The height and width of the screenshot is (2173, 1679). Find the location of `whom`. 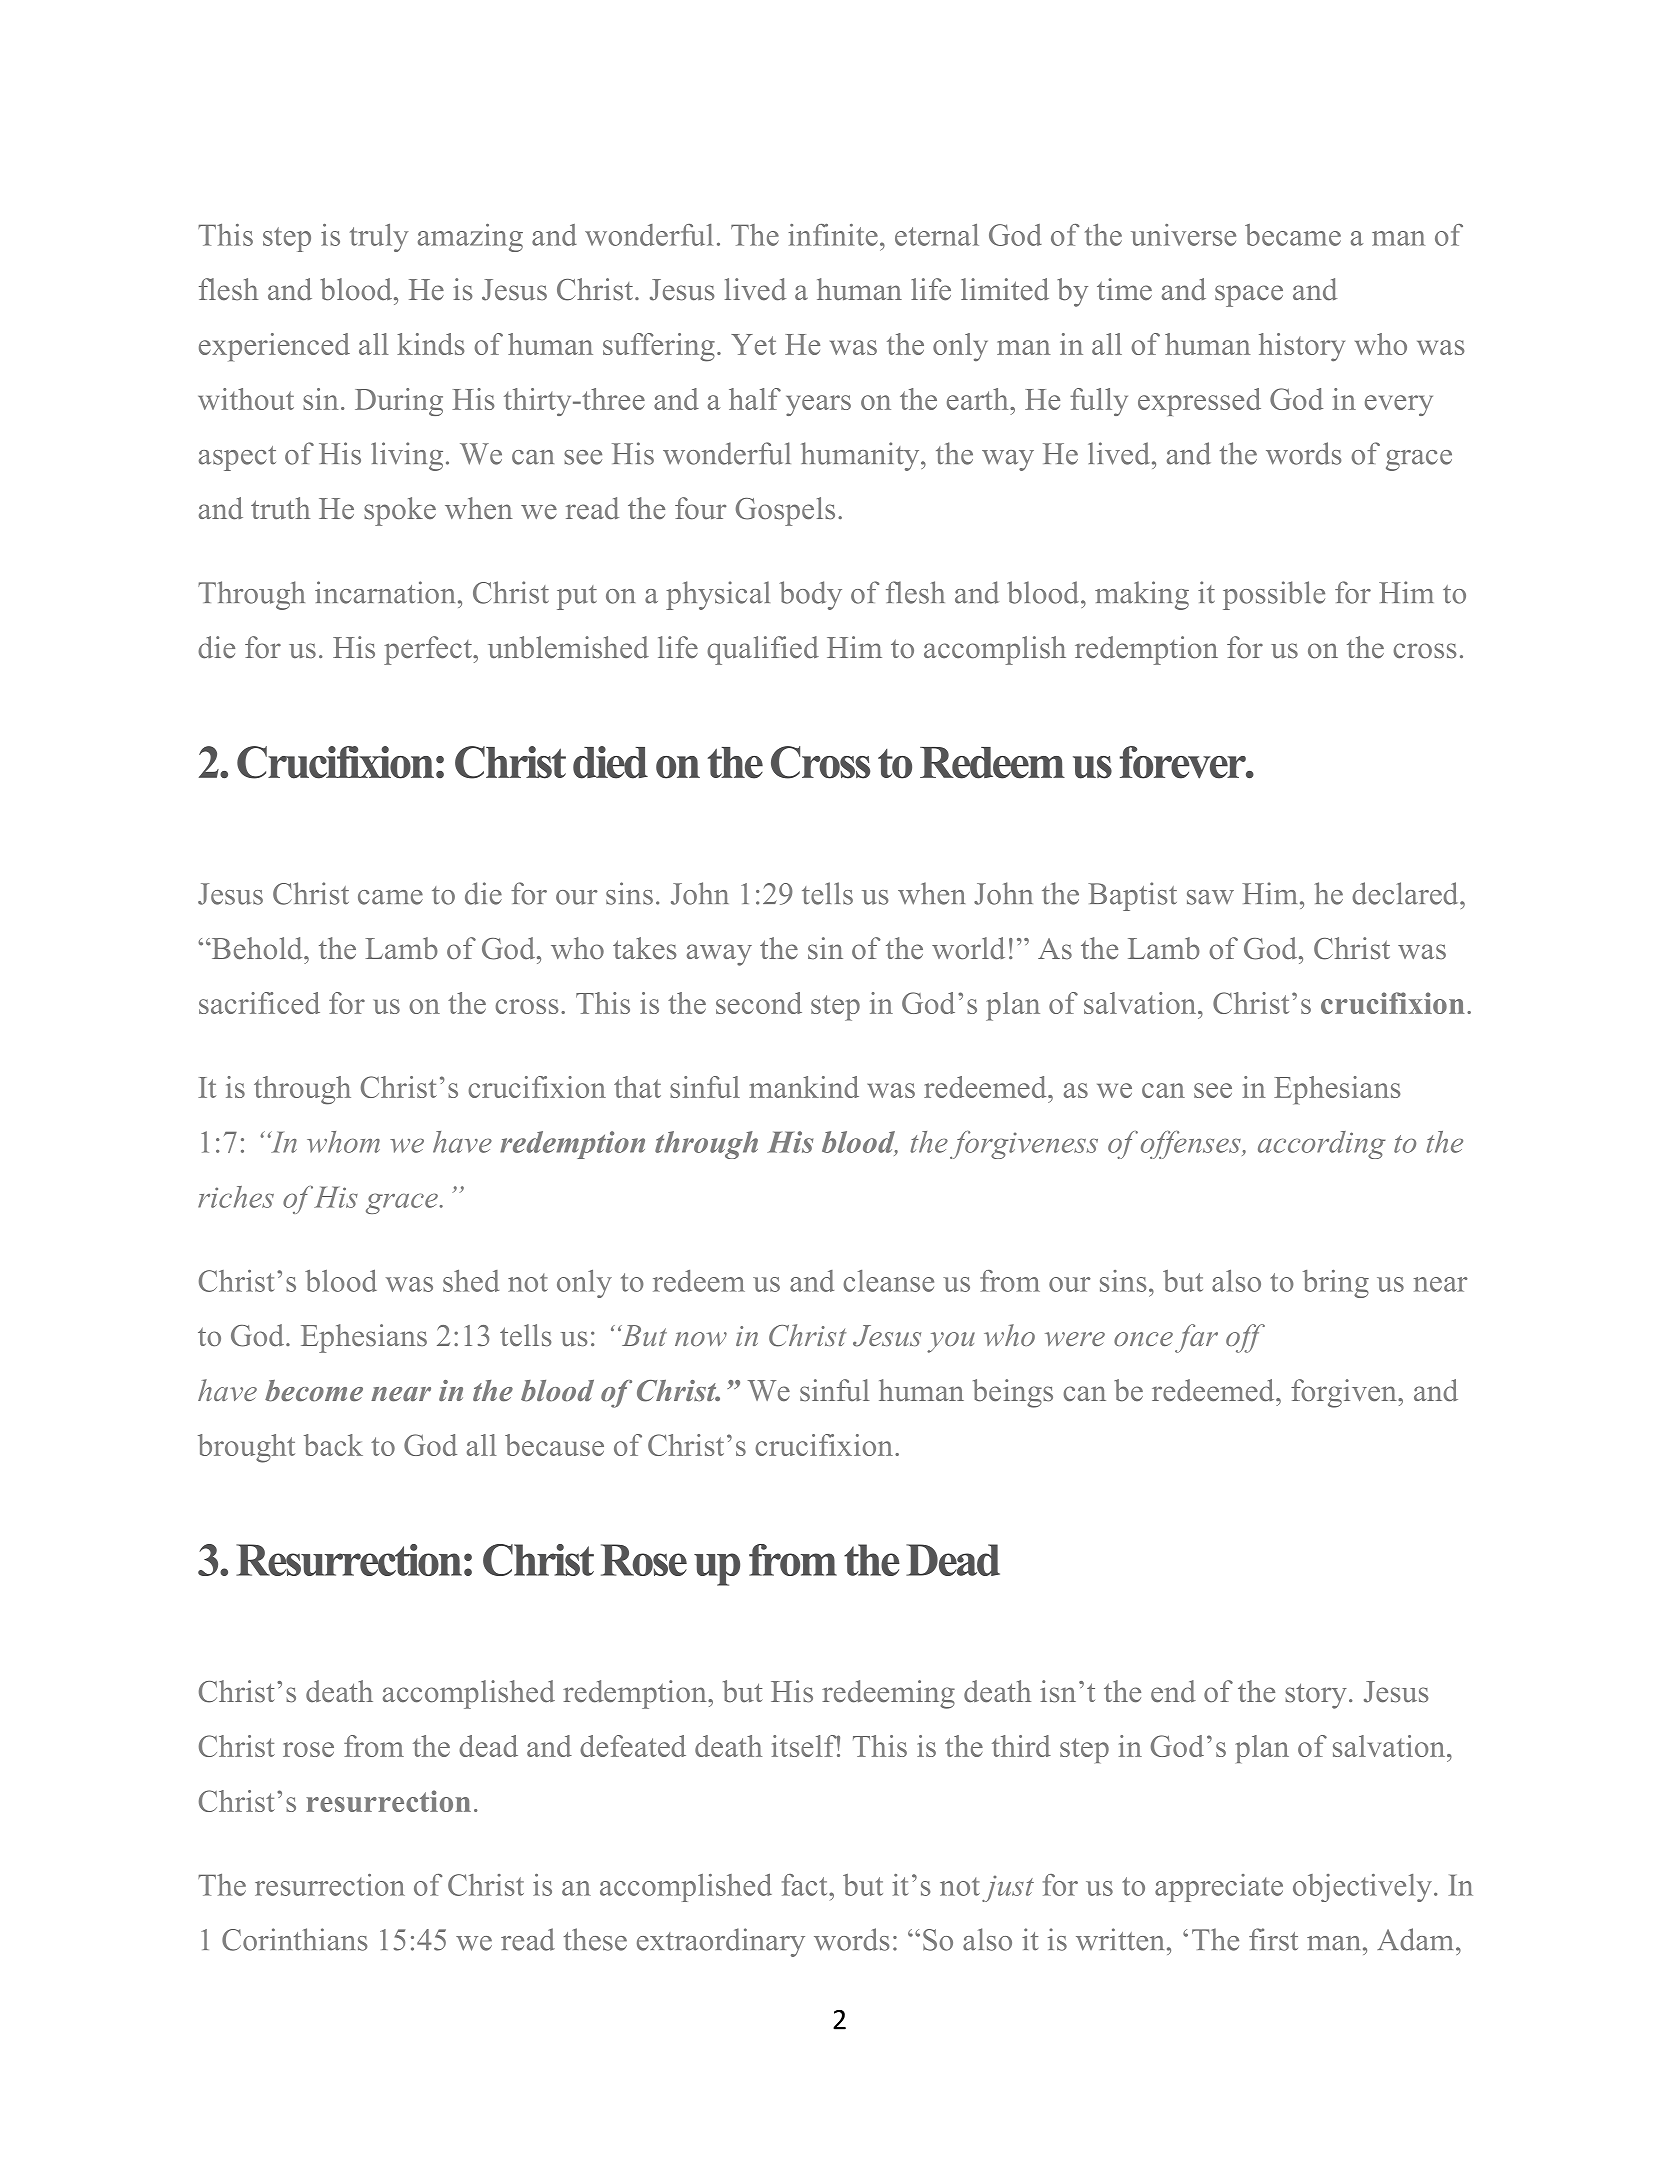

whom is located at coordinates (343, 1142).
